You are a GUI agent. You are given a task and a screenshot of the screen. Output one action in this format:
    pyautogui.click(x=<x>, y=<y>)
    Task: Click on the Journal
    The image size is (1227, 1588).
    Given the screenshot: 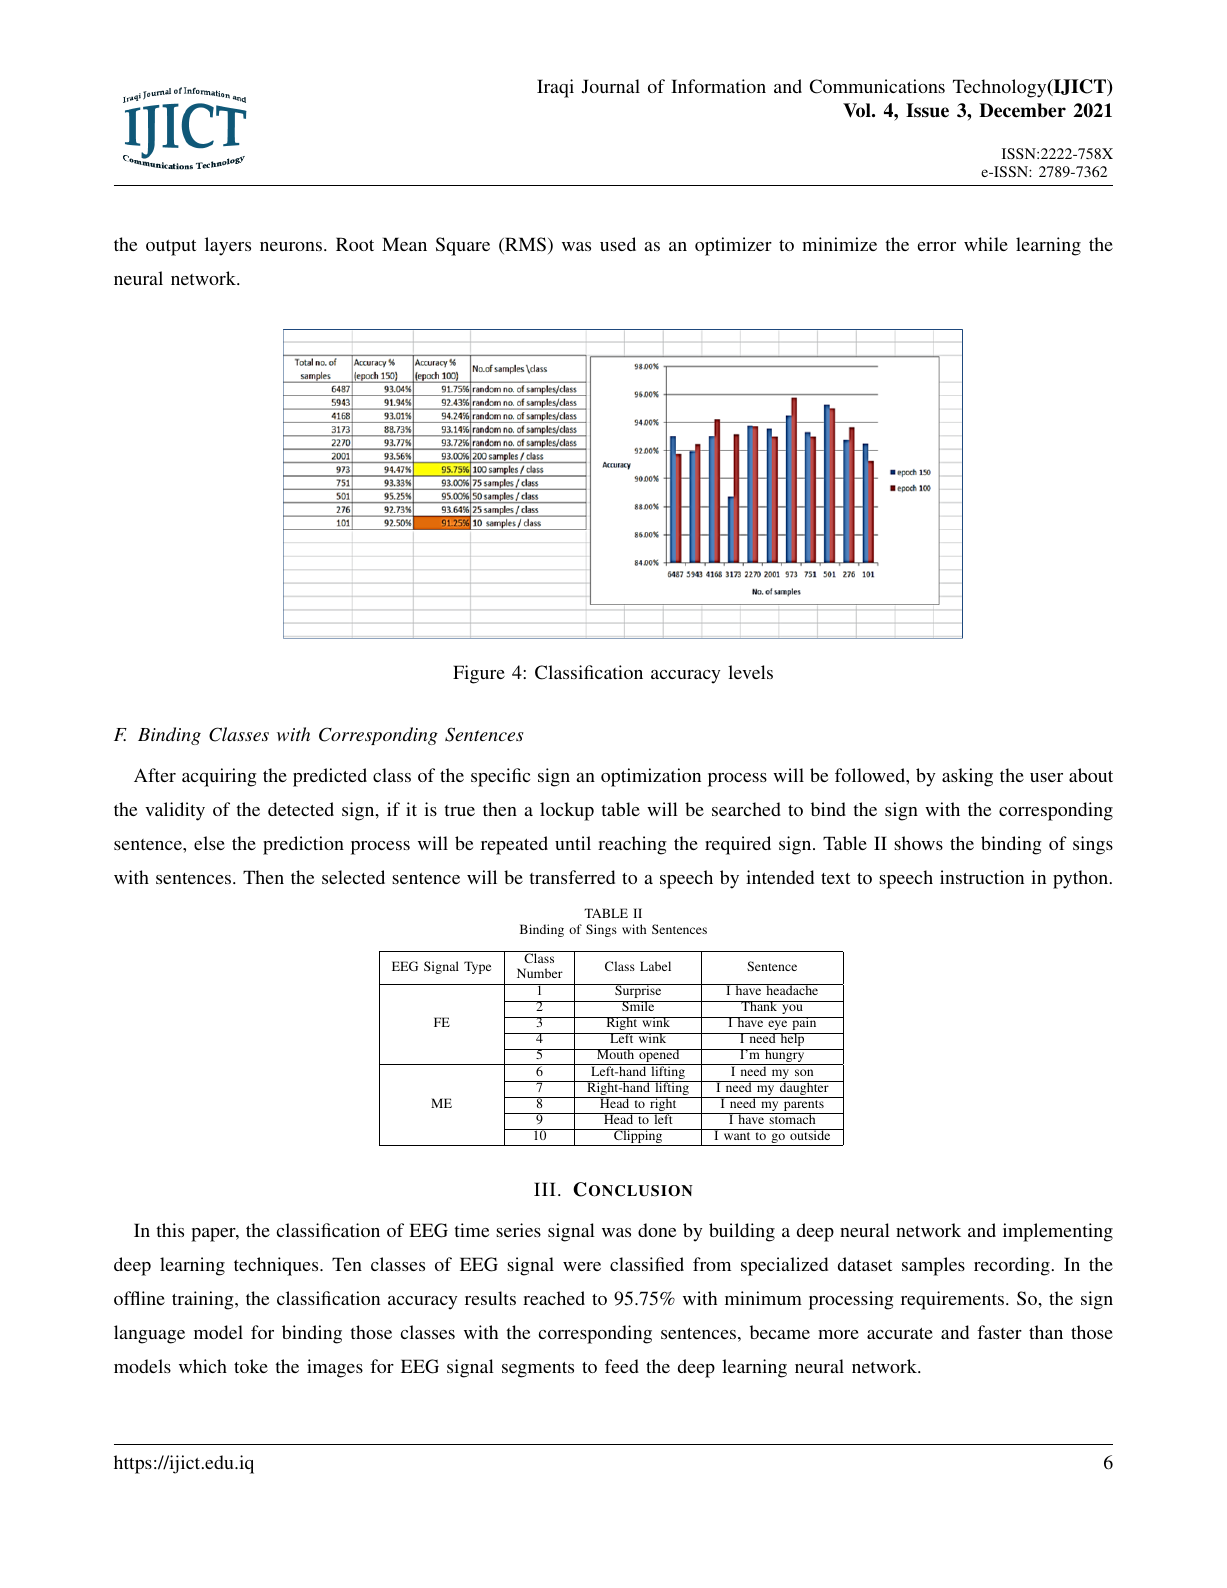 What is the action you would take?
    pyautogui.click(x=611, y=86)
